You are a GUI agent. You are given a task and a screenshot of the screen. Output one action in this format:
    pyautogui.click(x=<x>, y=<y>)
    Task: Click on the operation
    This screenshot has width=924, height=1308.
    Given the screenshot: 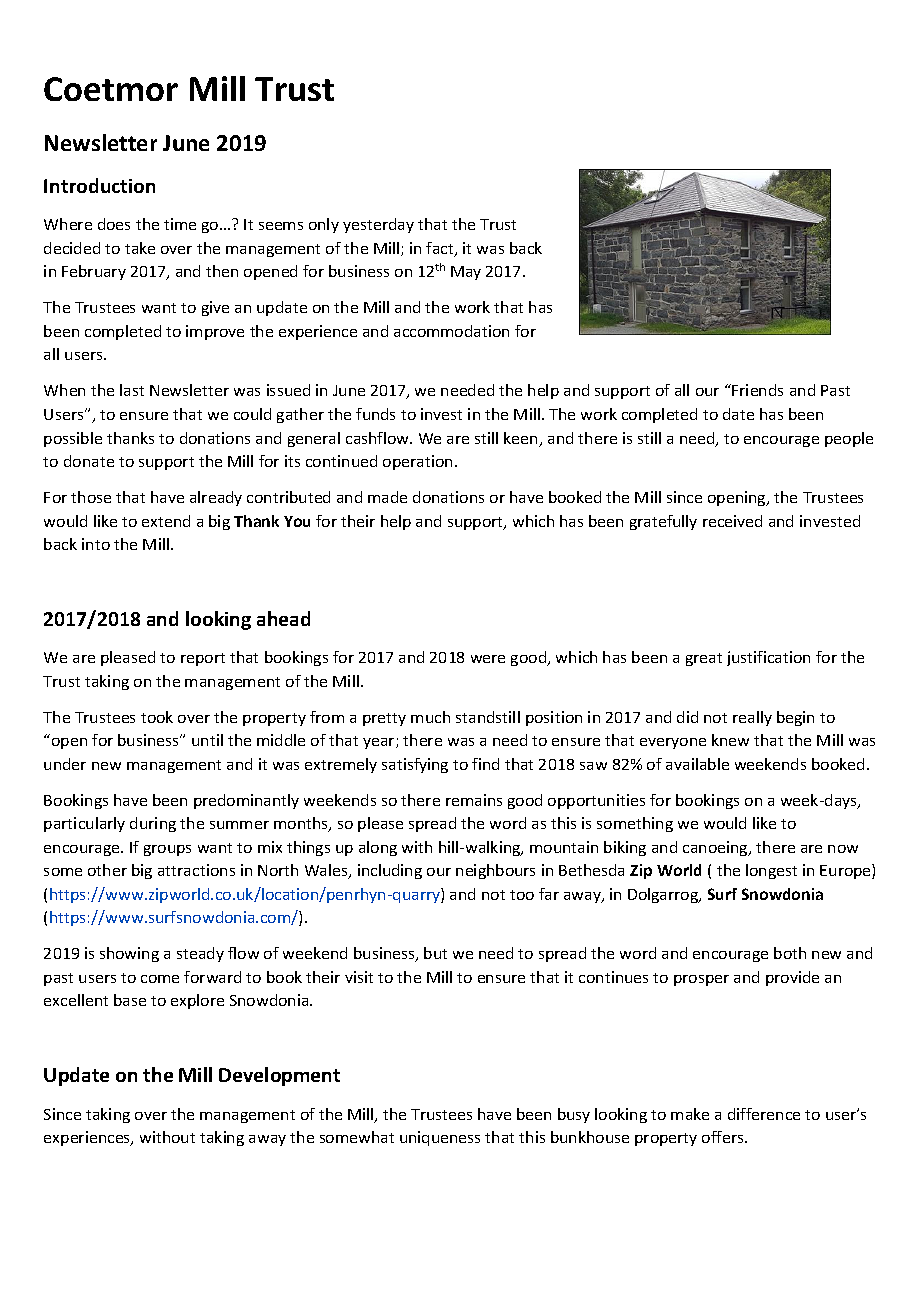 What is the action you would take?
    pyautogui.click(x=417, y=462)
